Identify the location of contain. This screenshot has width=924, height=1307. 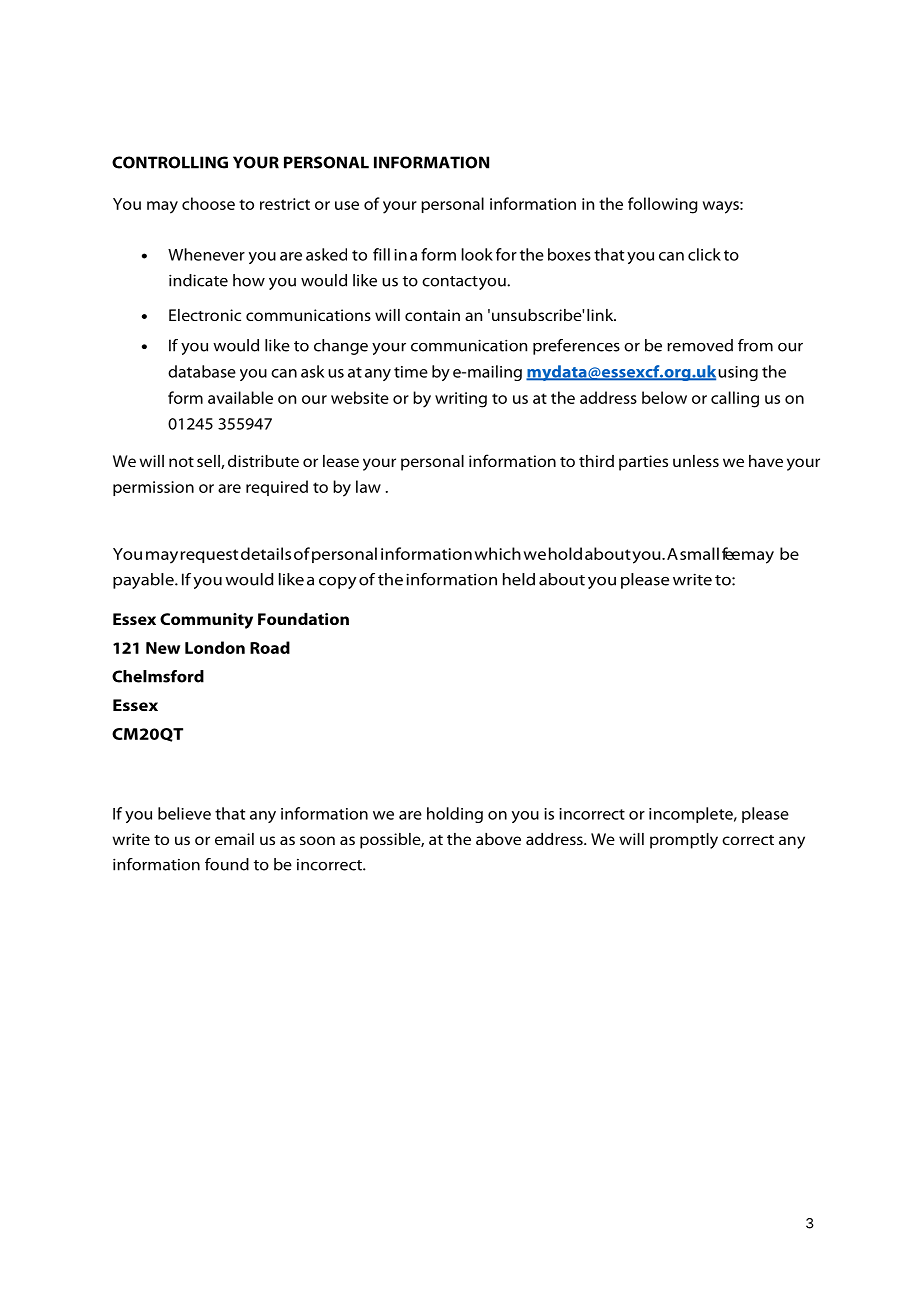
(432, 315).
